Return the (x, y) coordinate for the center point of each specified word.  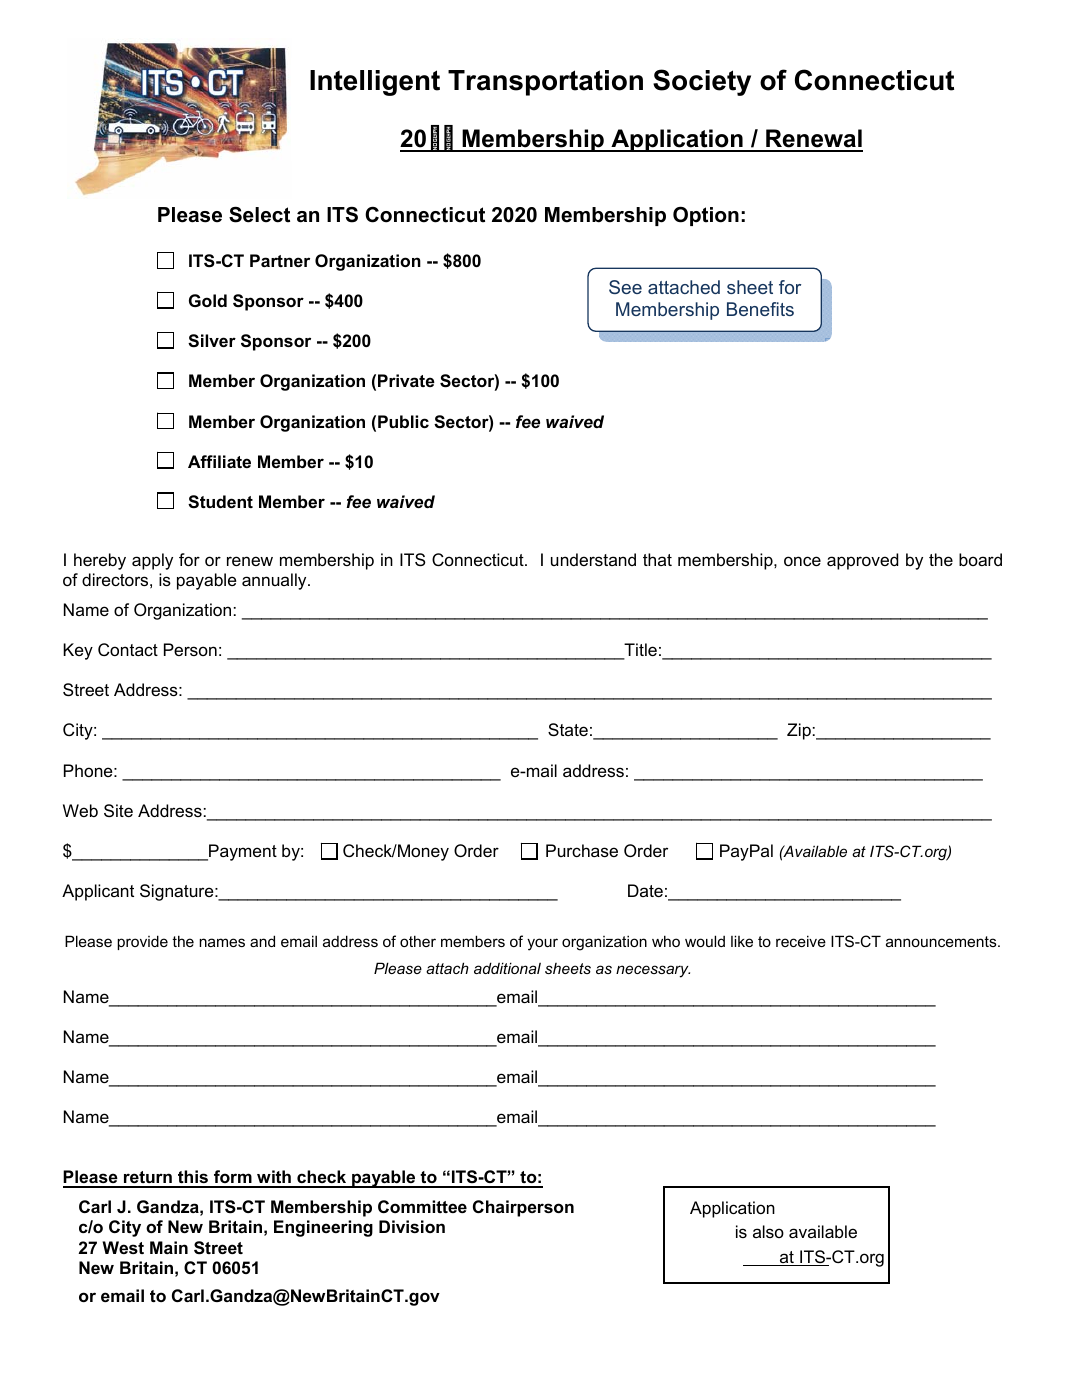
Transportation (545, 83)
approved (862, 561)
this (193, 1178)
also (768, 1231)
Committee (422, 1206)
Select (259, 214)
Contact (128, 649)
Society (702, 82)
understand (593, 559)
